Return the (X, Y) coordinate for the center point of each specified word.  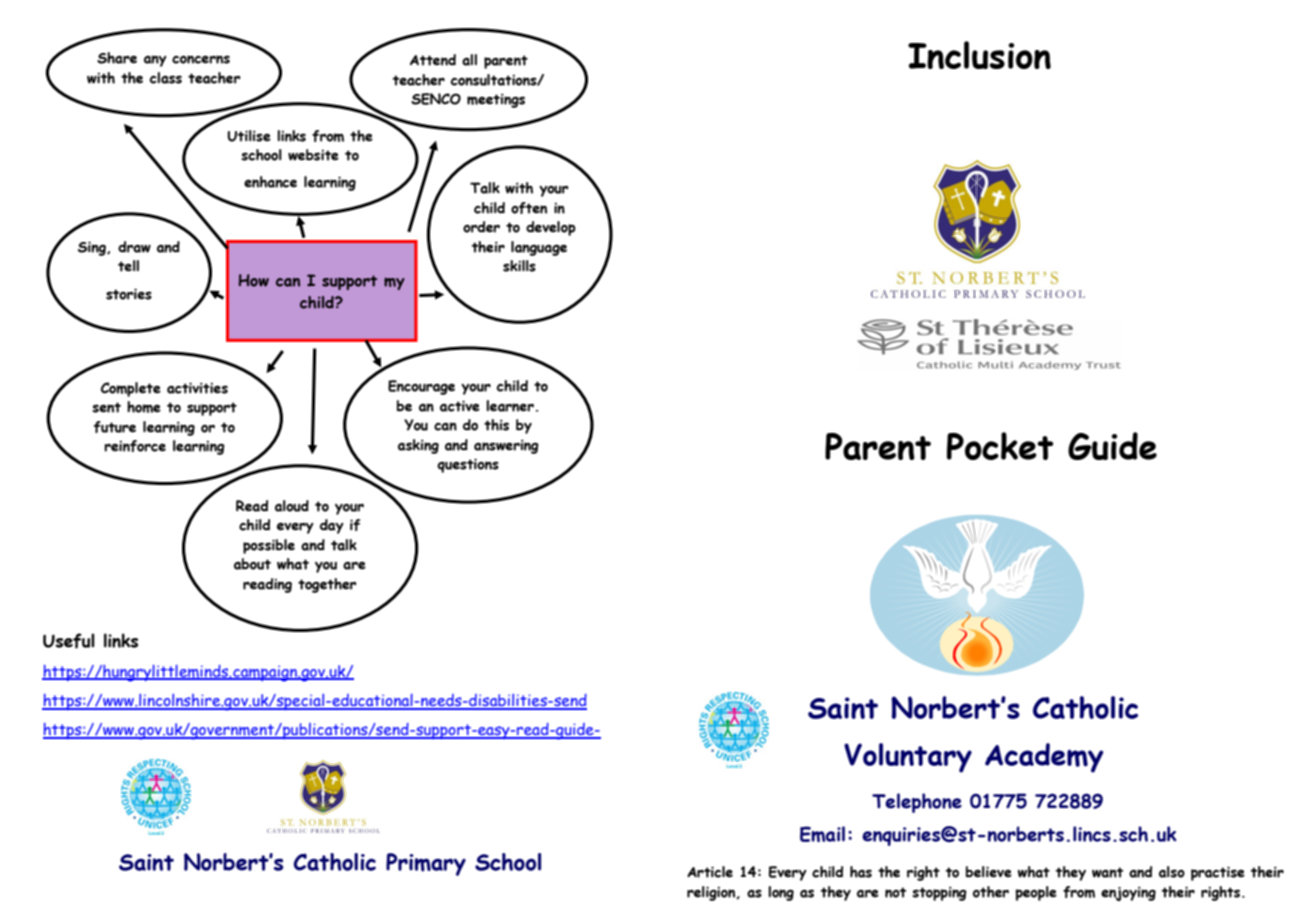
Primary (426, 864)
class (166, 78)
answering (506, 447)
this (496, 425)
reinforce (135, 446)
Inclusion (979, 55)
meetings (496, 101)
